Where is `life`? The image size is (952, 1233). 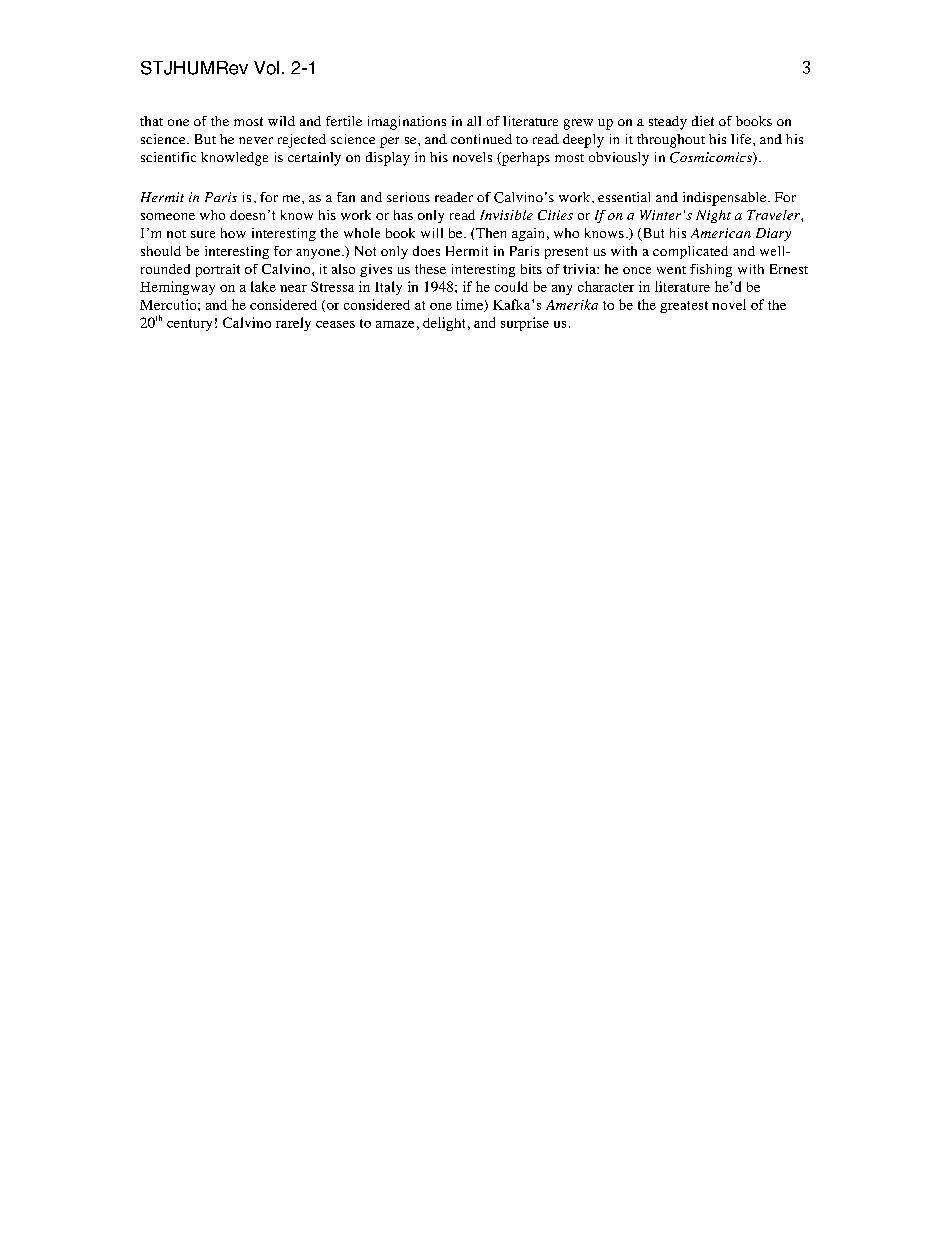
life is located at coordinates (742, 139).
